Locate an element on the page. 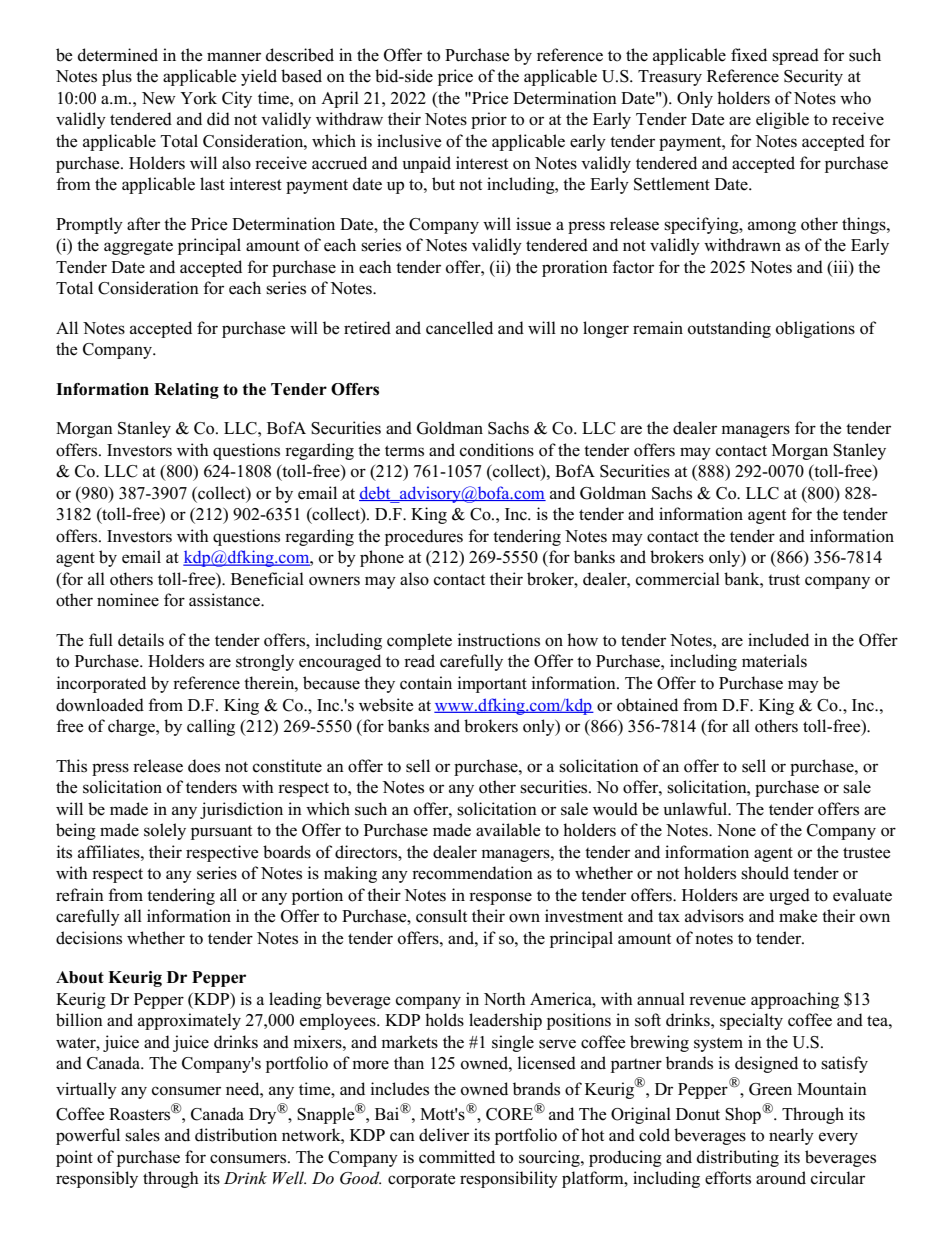  Security is located at coordinates (813, 77).
